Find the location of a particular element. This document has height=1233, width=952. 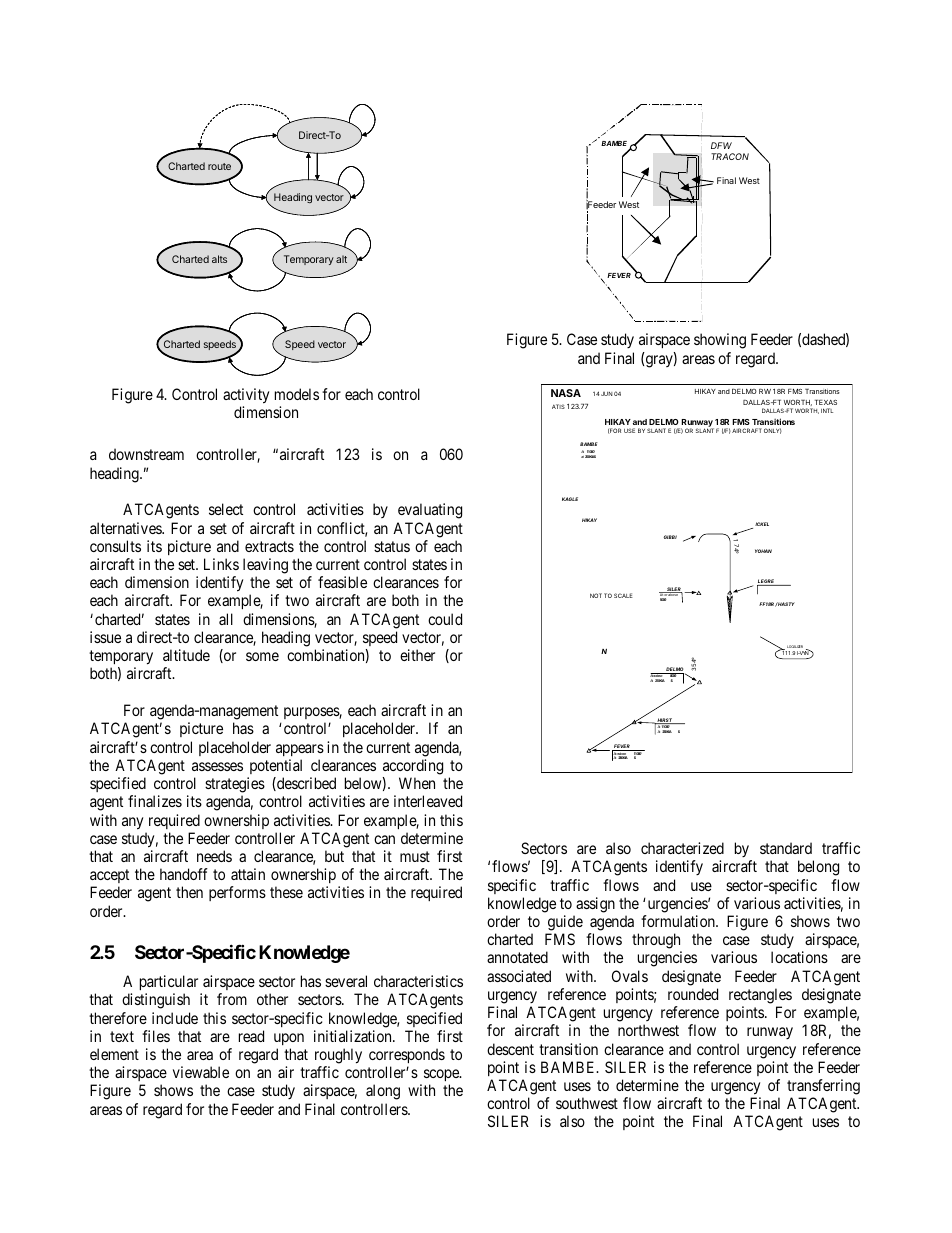

activity is located at coordinates (246, 396).
